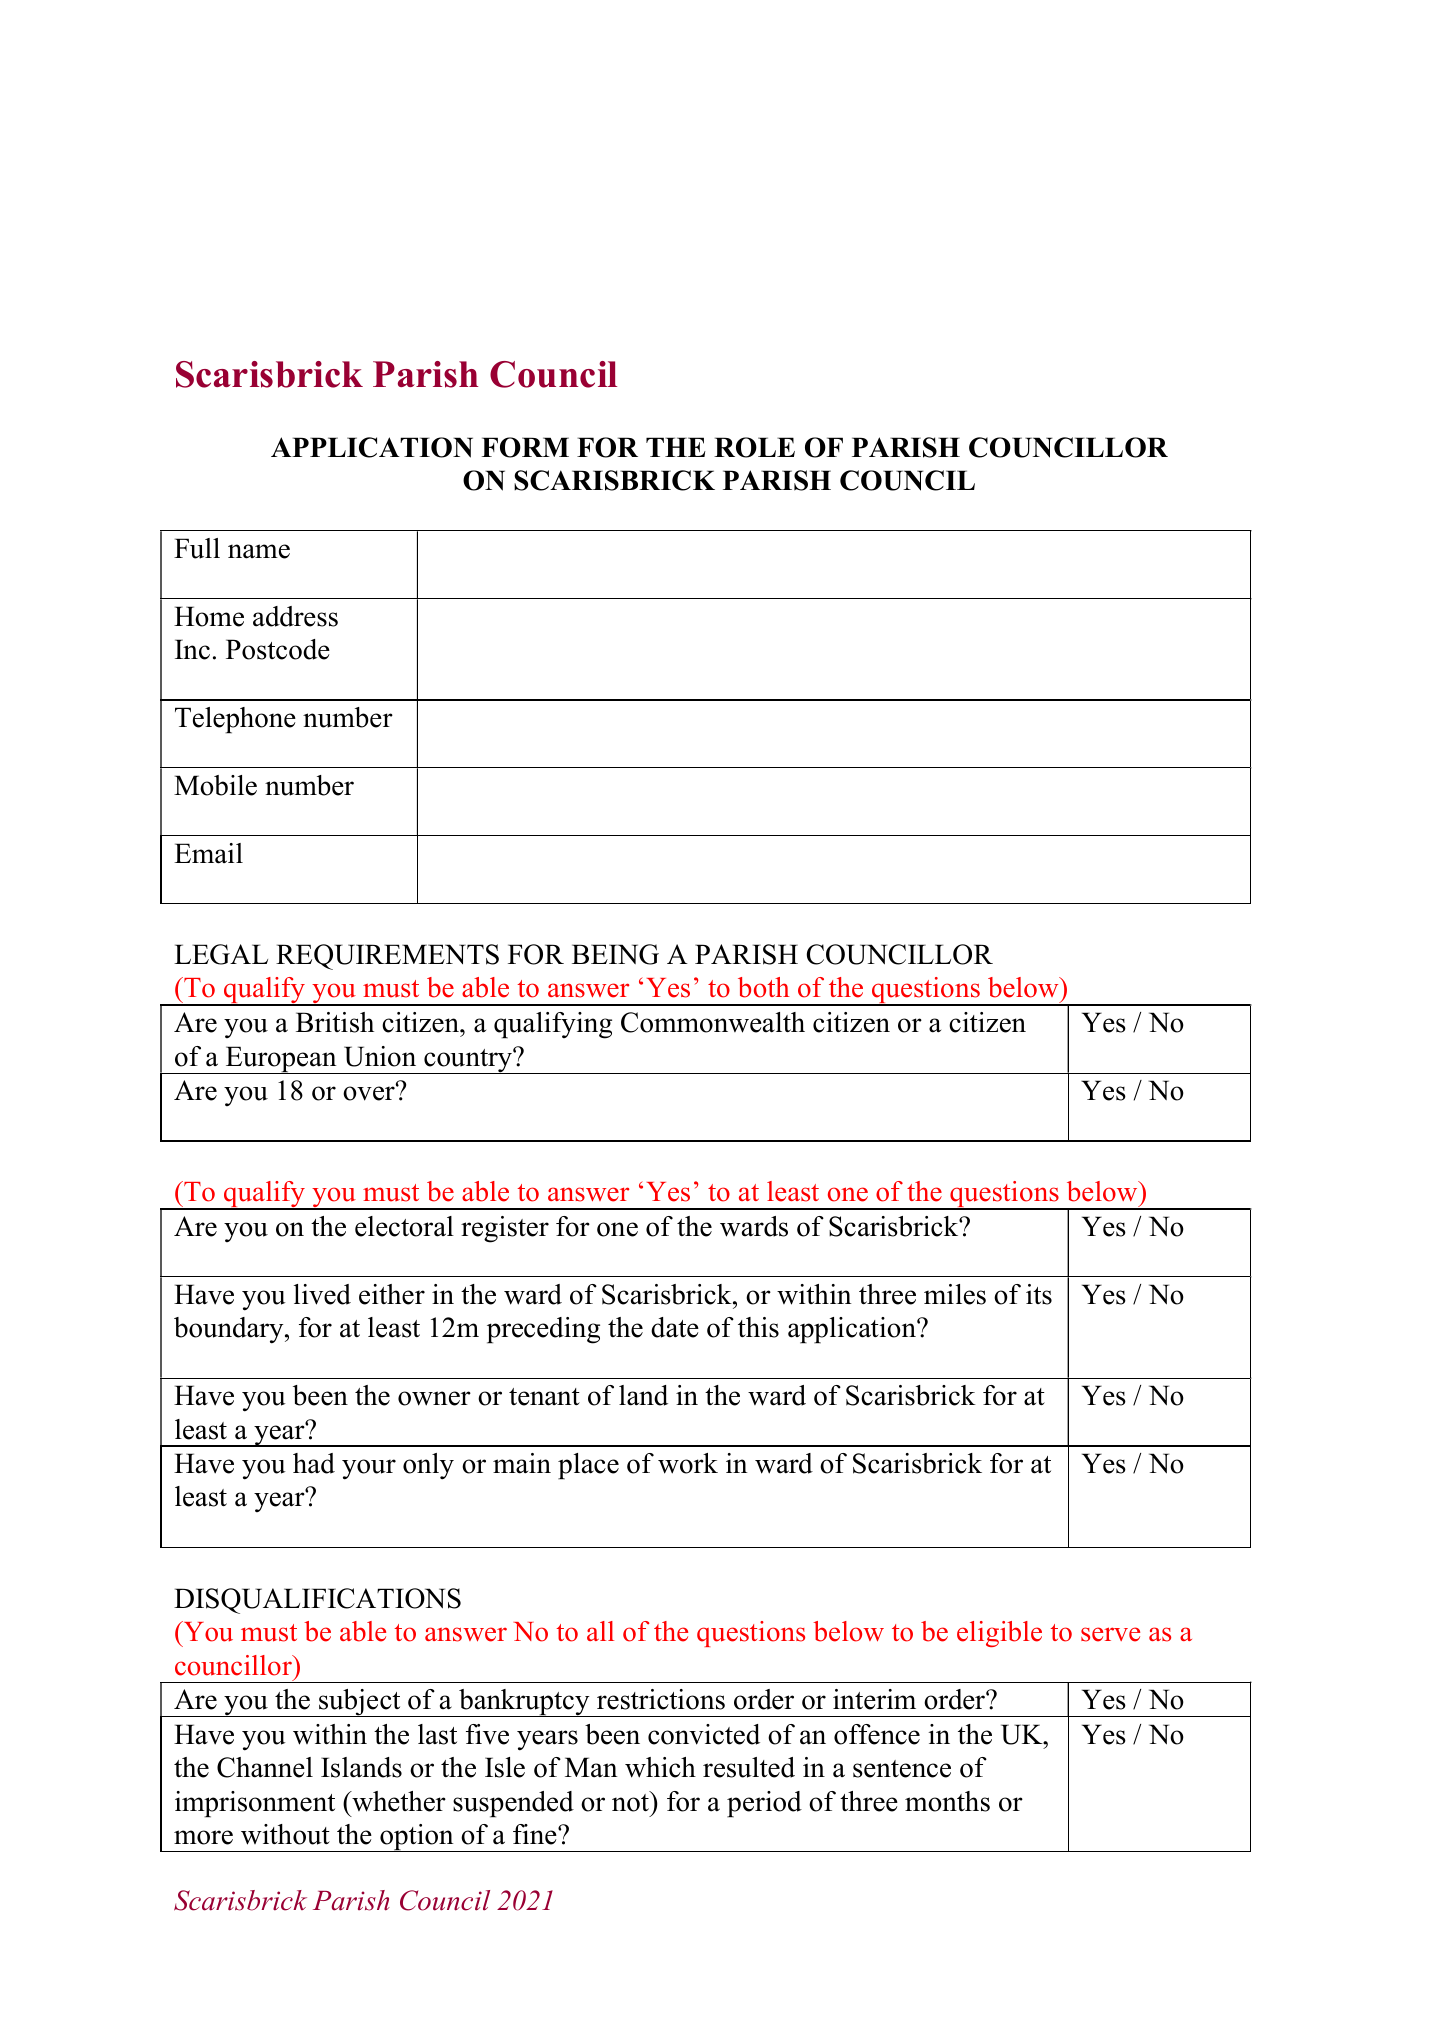  I want to click on BEING, so click(615, 954).
